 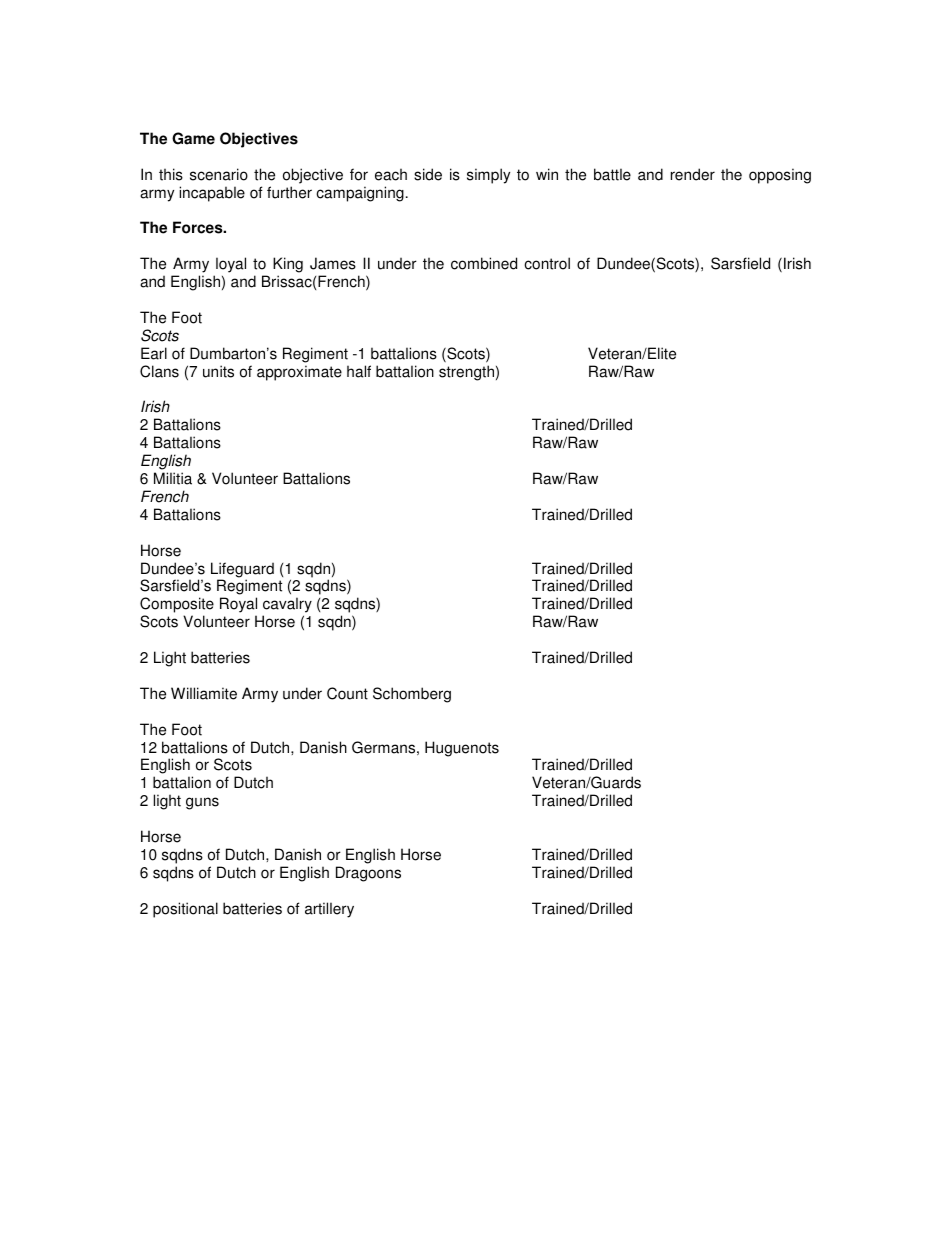 I want to click on Royal, so click(x=238, y=606).
